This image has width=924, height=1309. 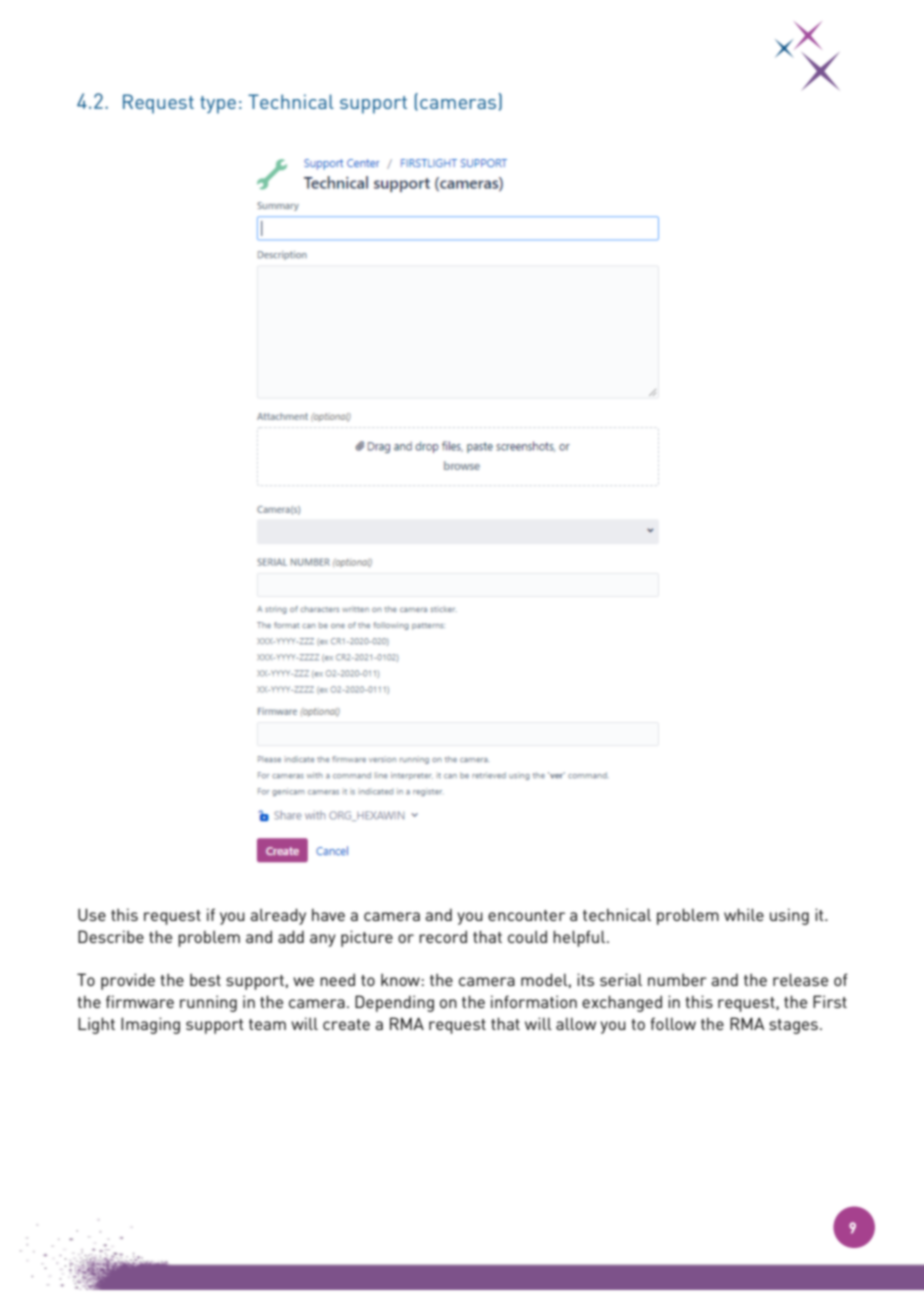 What do you see at coordinates (278, 916) in the image?
I see `already` at bounding box center [278, 916].
